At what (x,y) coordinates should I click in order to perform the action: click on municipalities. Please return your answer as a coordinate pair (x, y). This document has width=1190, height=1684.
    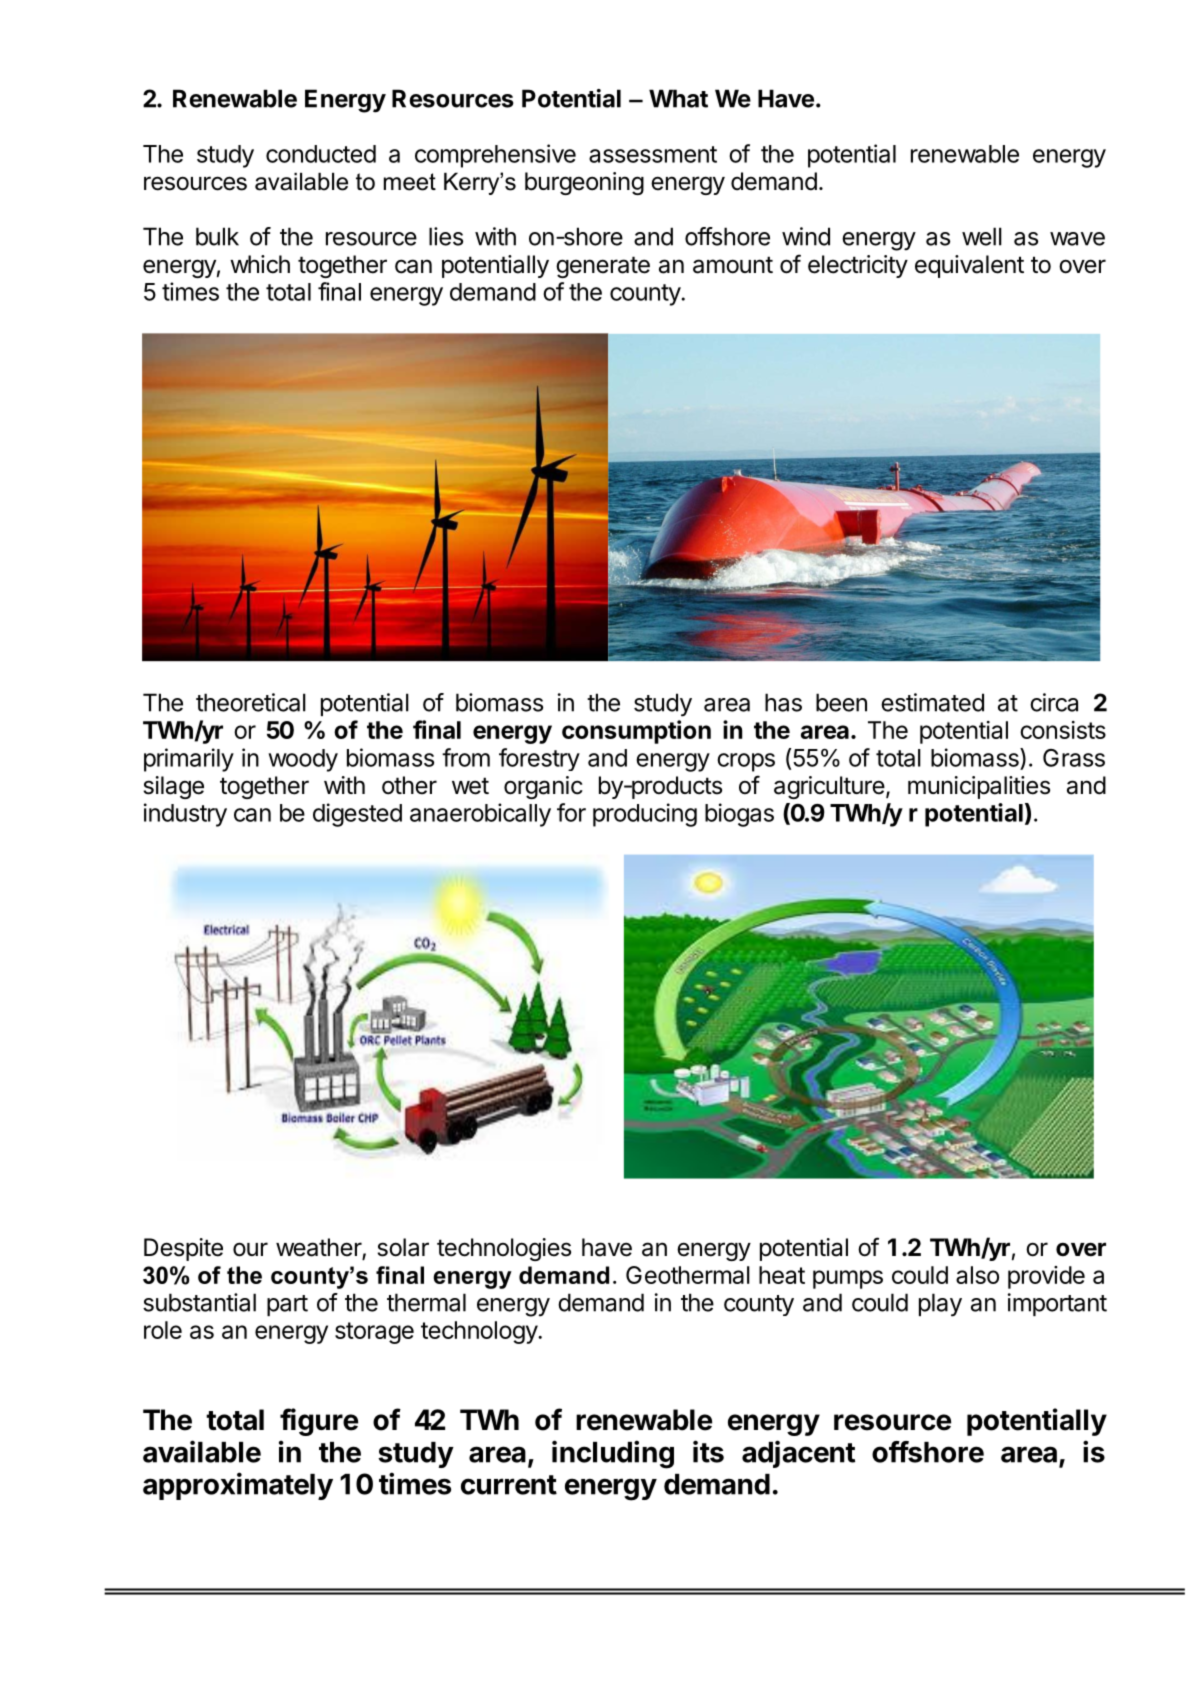
    Looking at the image, I should click on (979, 787).
